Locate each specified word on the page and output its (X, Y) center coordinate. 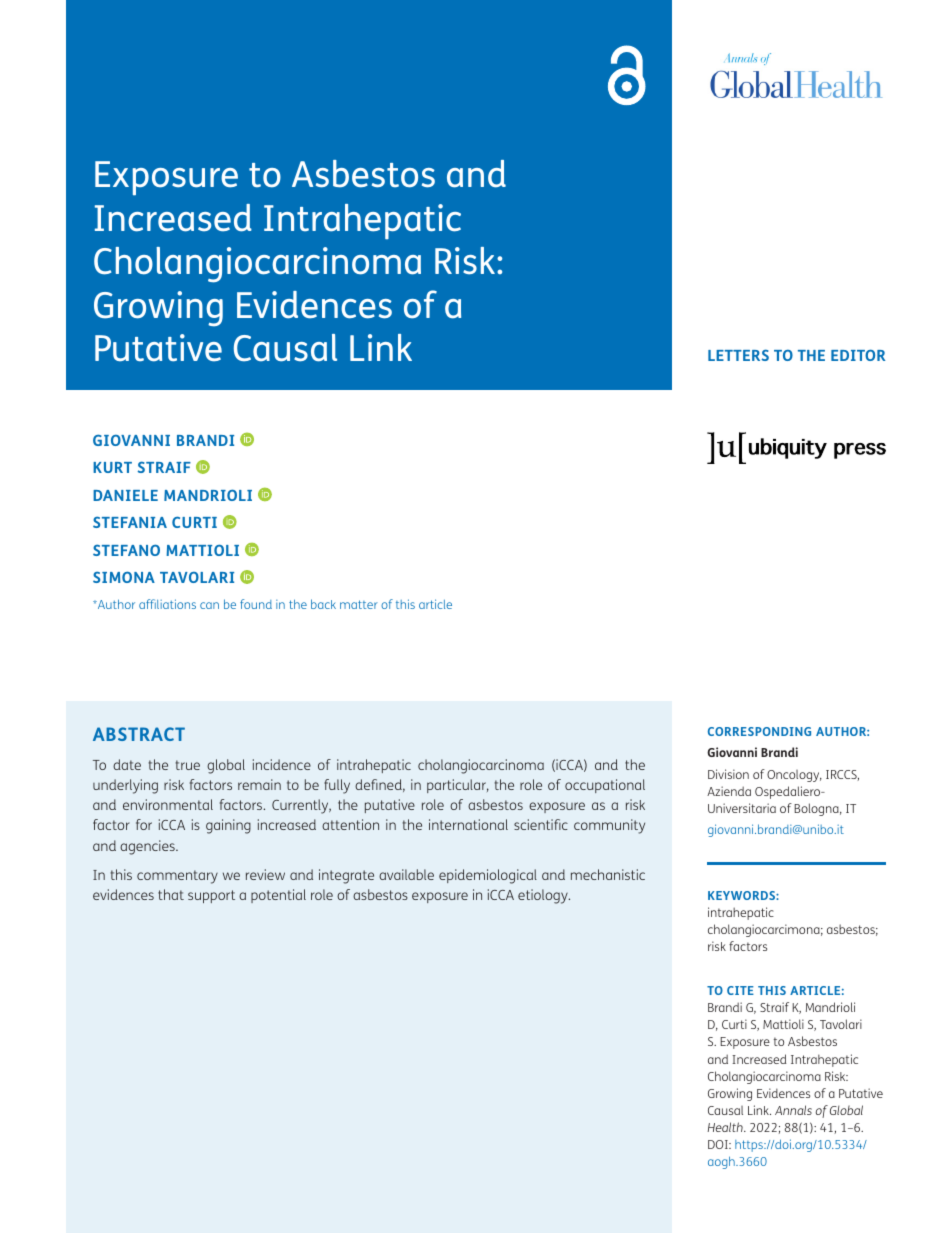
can (209, 605)
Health (726, 1127)
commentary (177, 877)
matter (359, 604)
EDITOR (858, 355)
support (211, 896)
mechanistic (608, 874)
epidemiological (488, 876)
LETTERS (738, 355)
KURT (112, 467)
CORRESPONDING (759, 731)
